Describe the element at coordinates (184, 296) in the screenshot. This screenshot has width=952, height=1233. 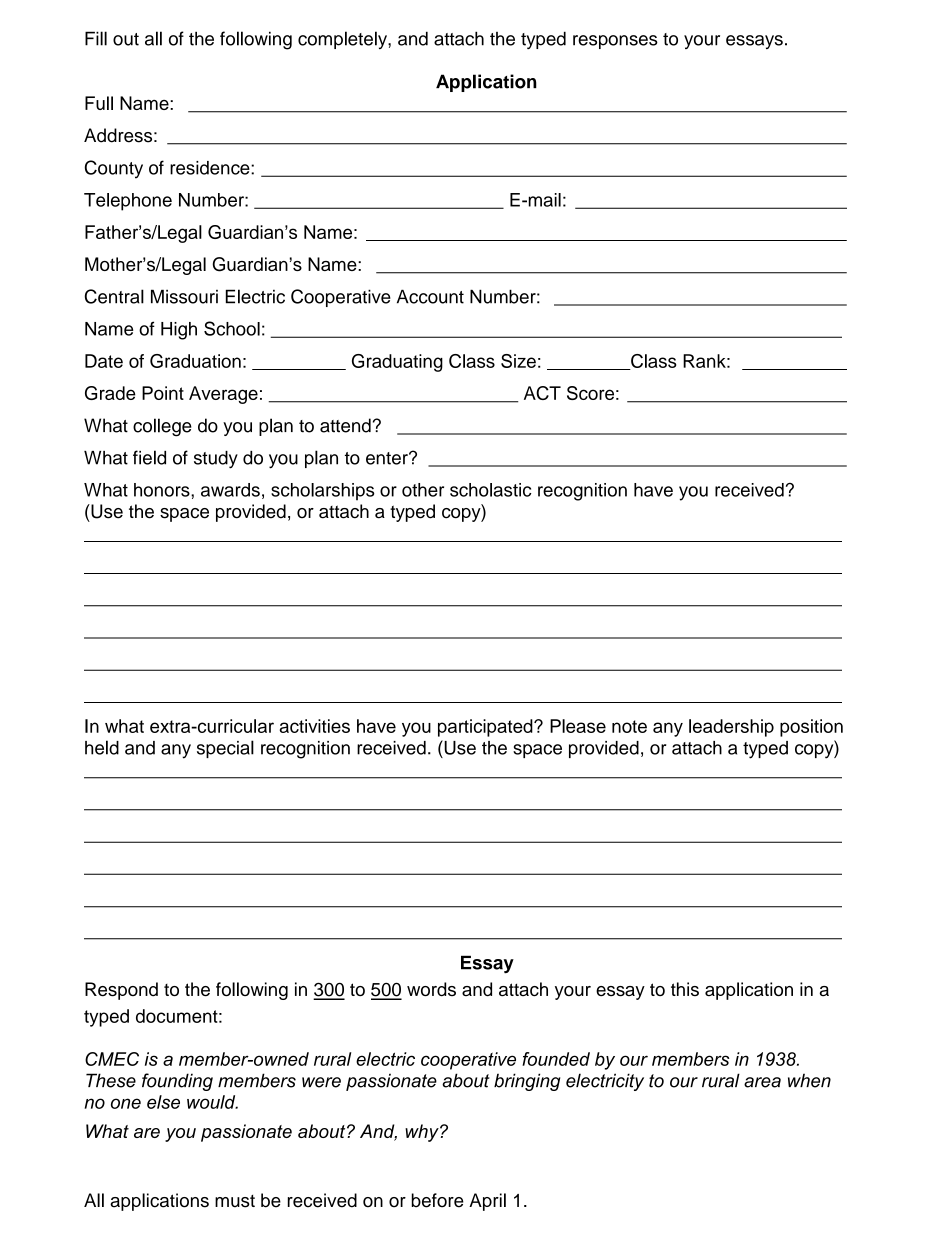
I see `Missouri` at that location.
